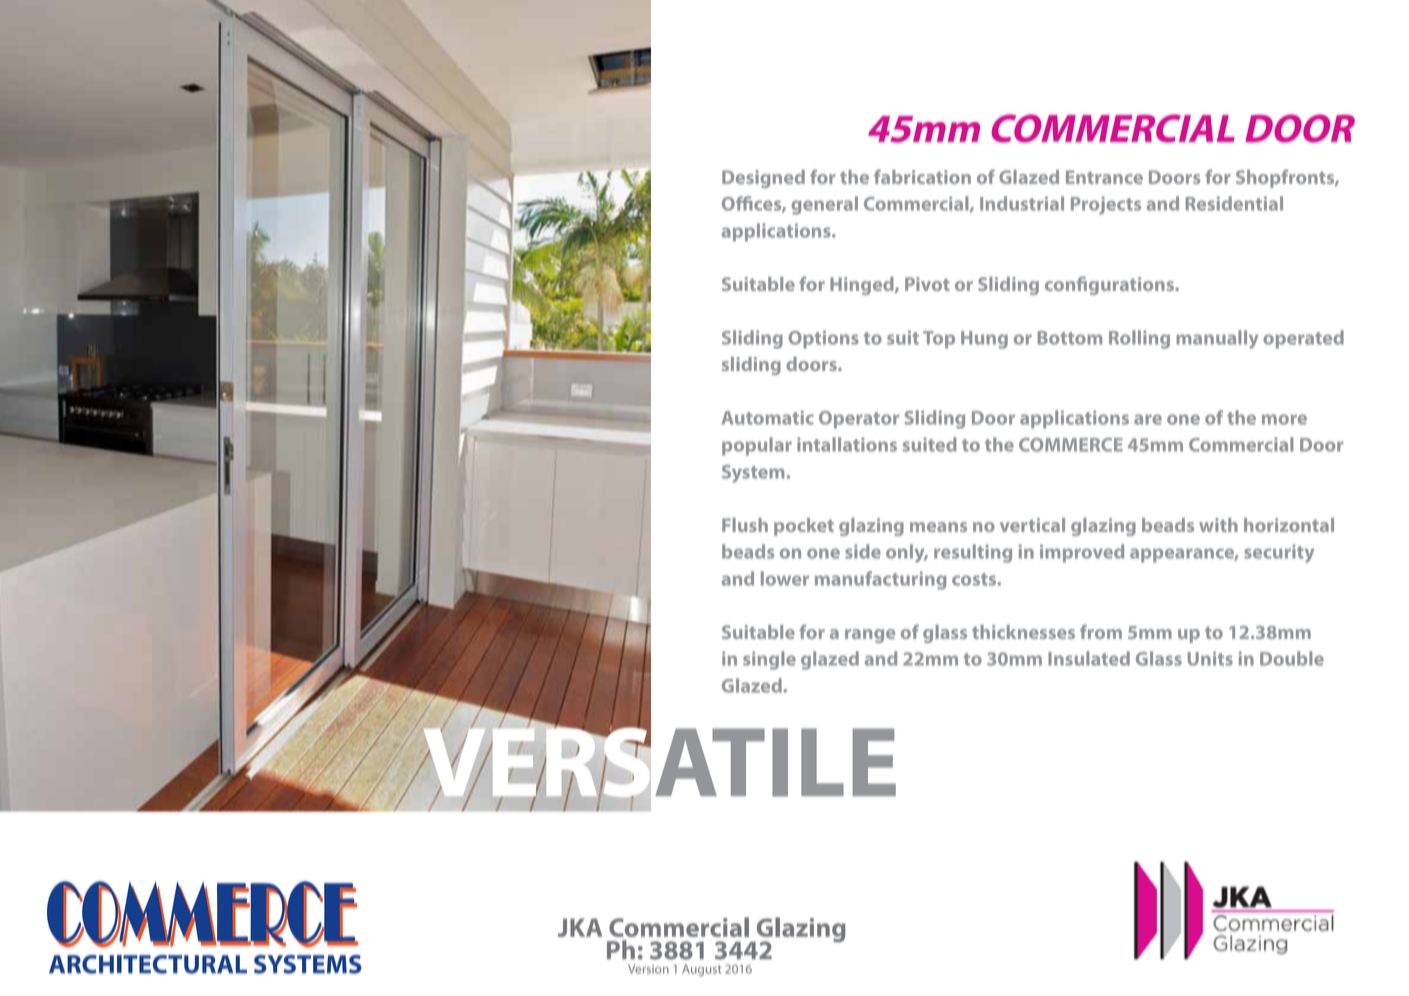 This document has height=996, width=1409. What do you see at coordinates (1071, 445) in the document?
I see `COMMERCE` at bounding box center [1071, 445].
